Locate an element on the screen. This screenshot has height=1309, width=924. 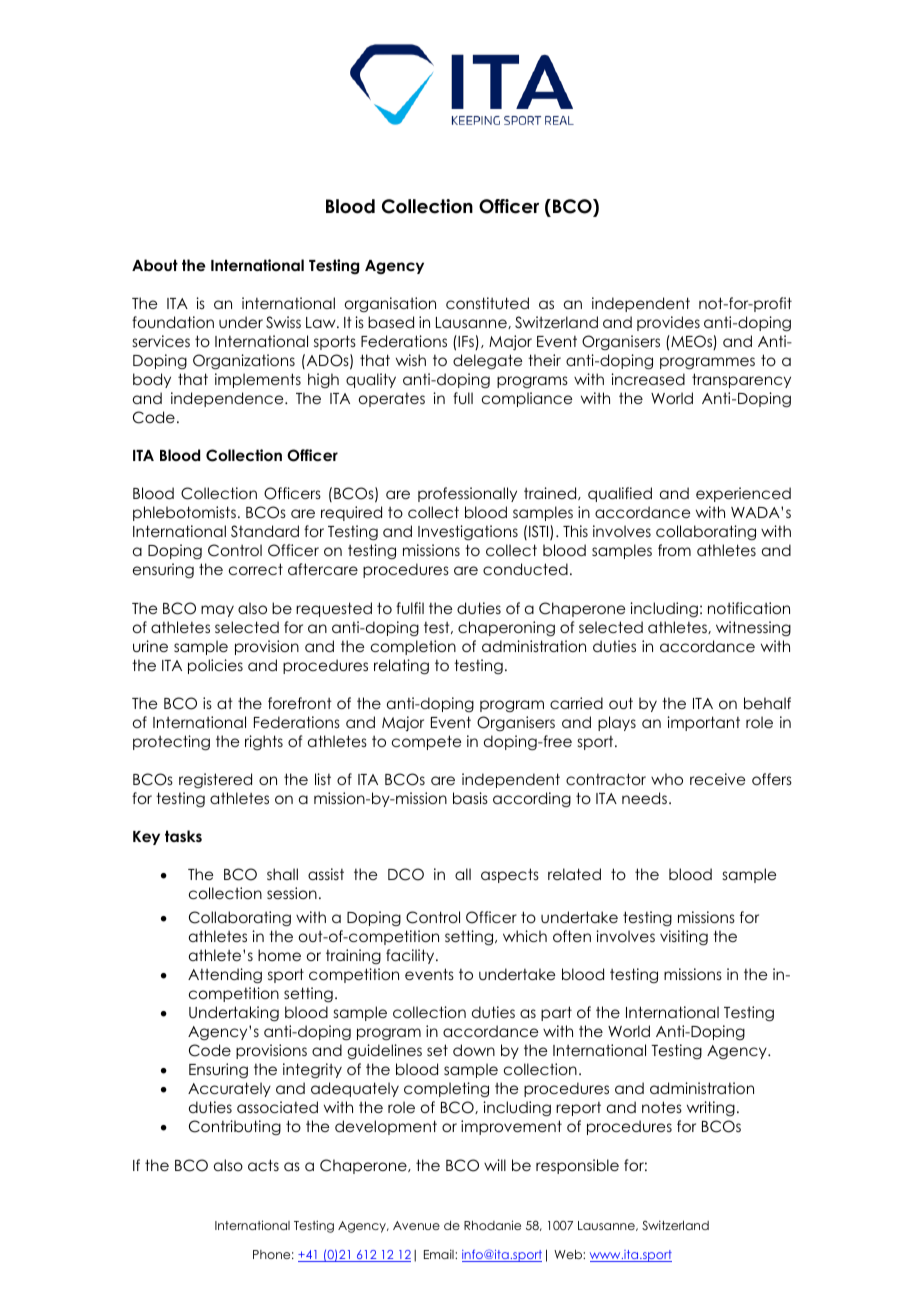
aspects is located at coordinates (510, 875).
